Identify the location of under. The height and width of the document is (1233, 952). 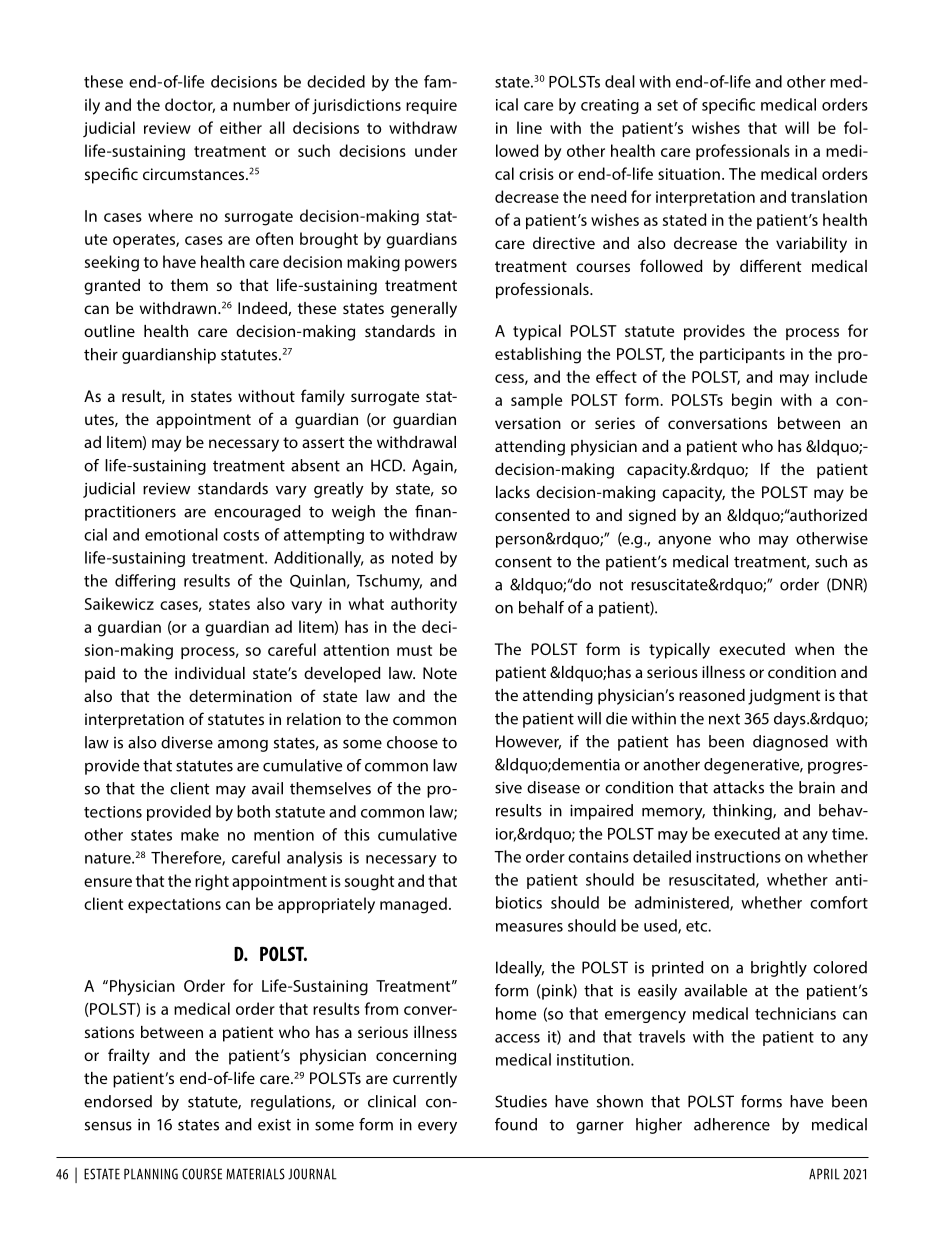
(436, 150).
